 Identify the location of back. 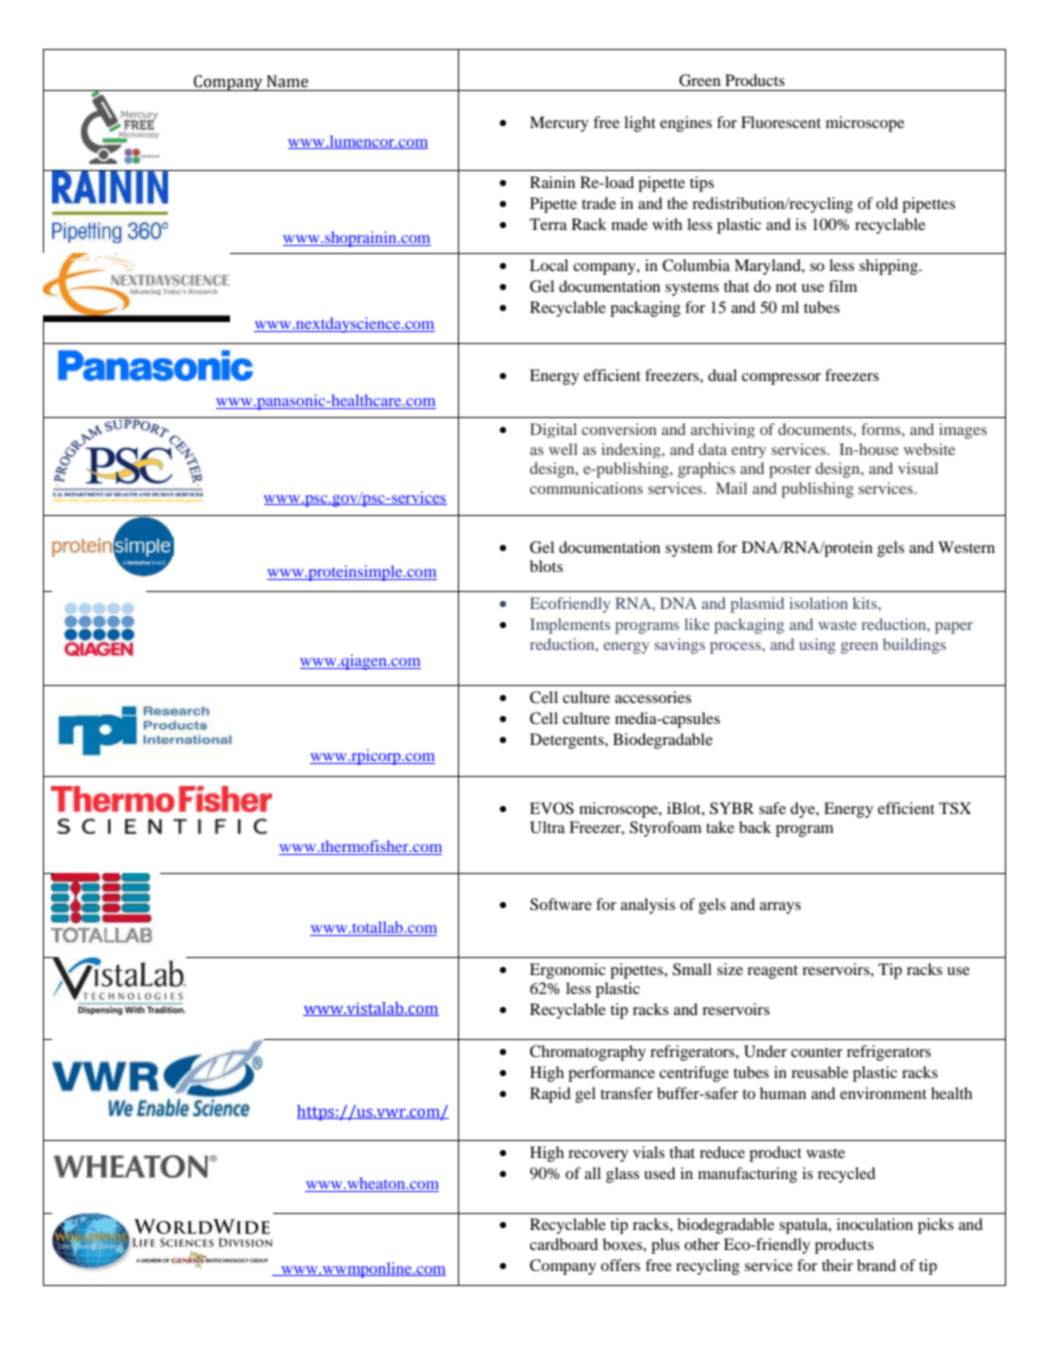
(755, 827).
